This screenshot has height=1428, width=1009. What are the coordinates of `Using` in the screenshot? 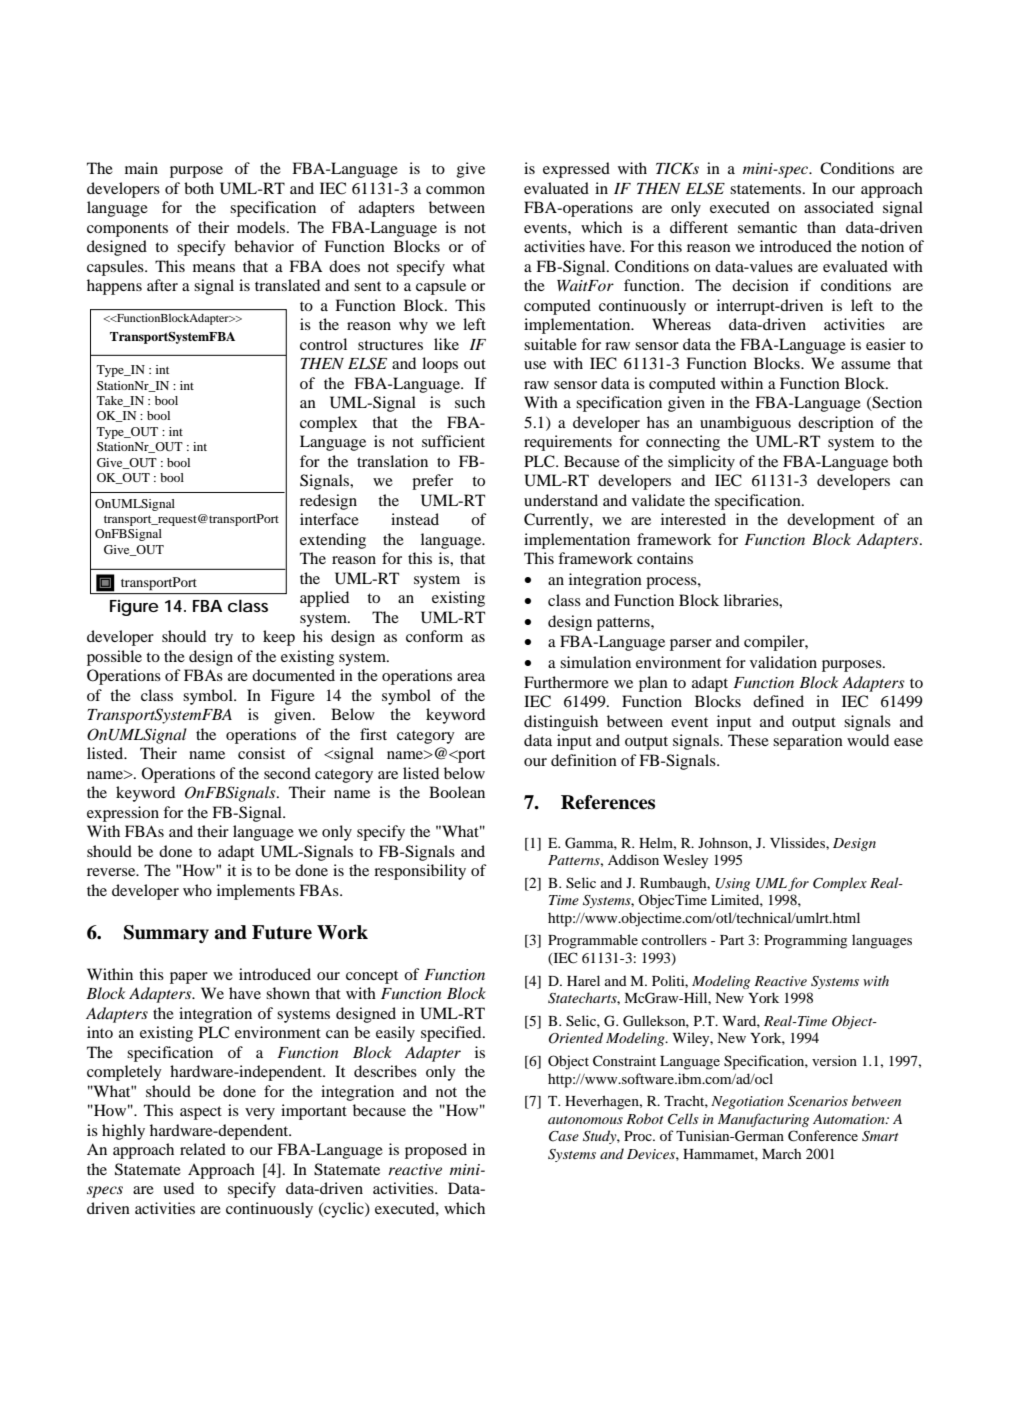 It's located at (732, 884).
